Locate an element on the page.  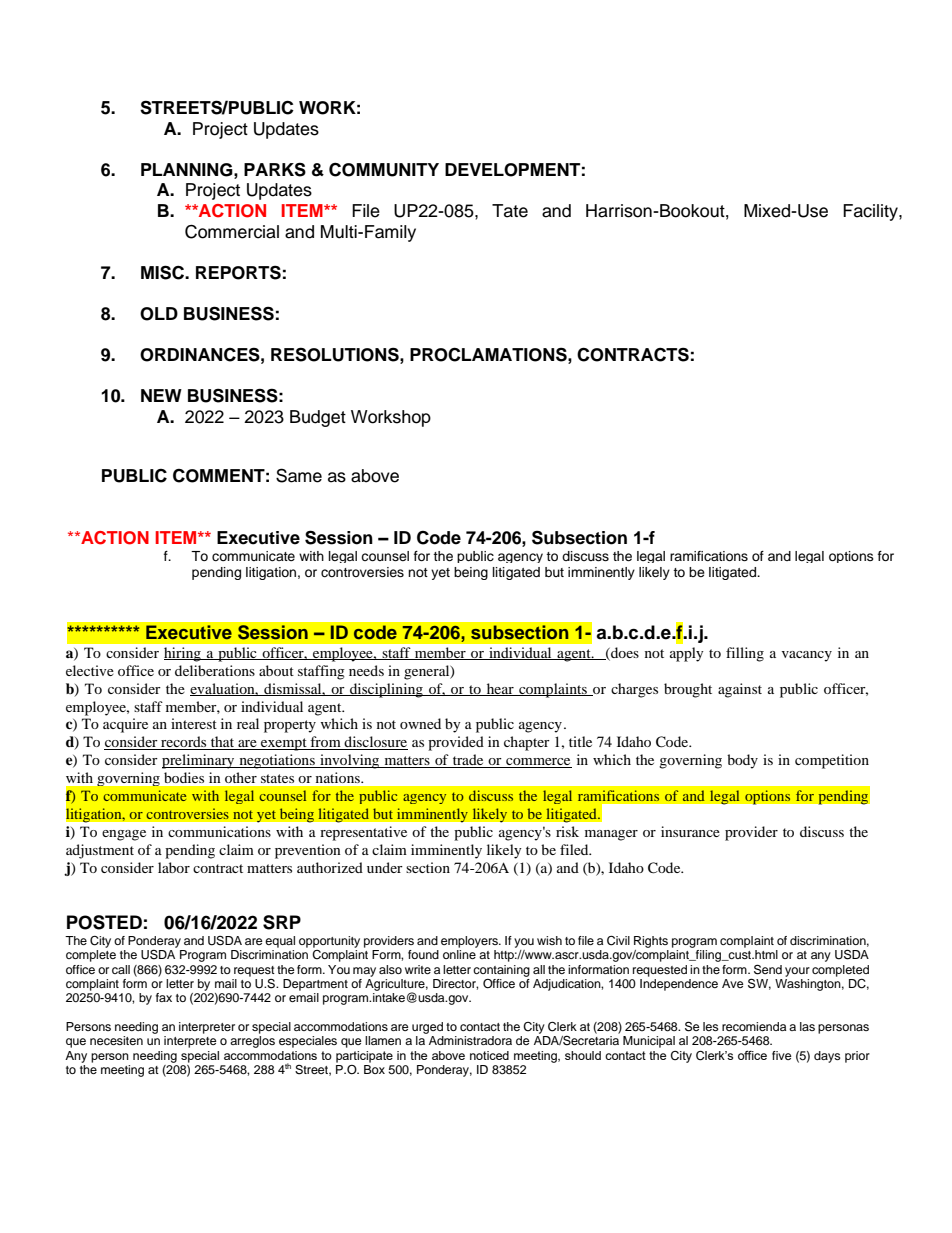
hear is located at coordinates (500, 689).
